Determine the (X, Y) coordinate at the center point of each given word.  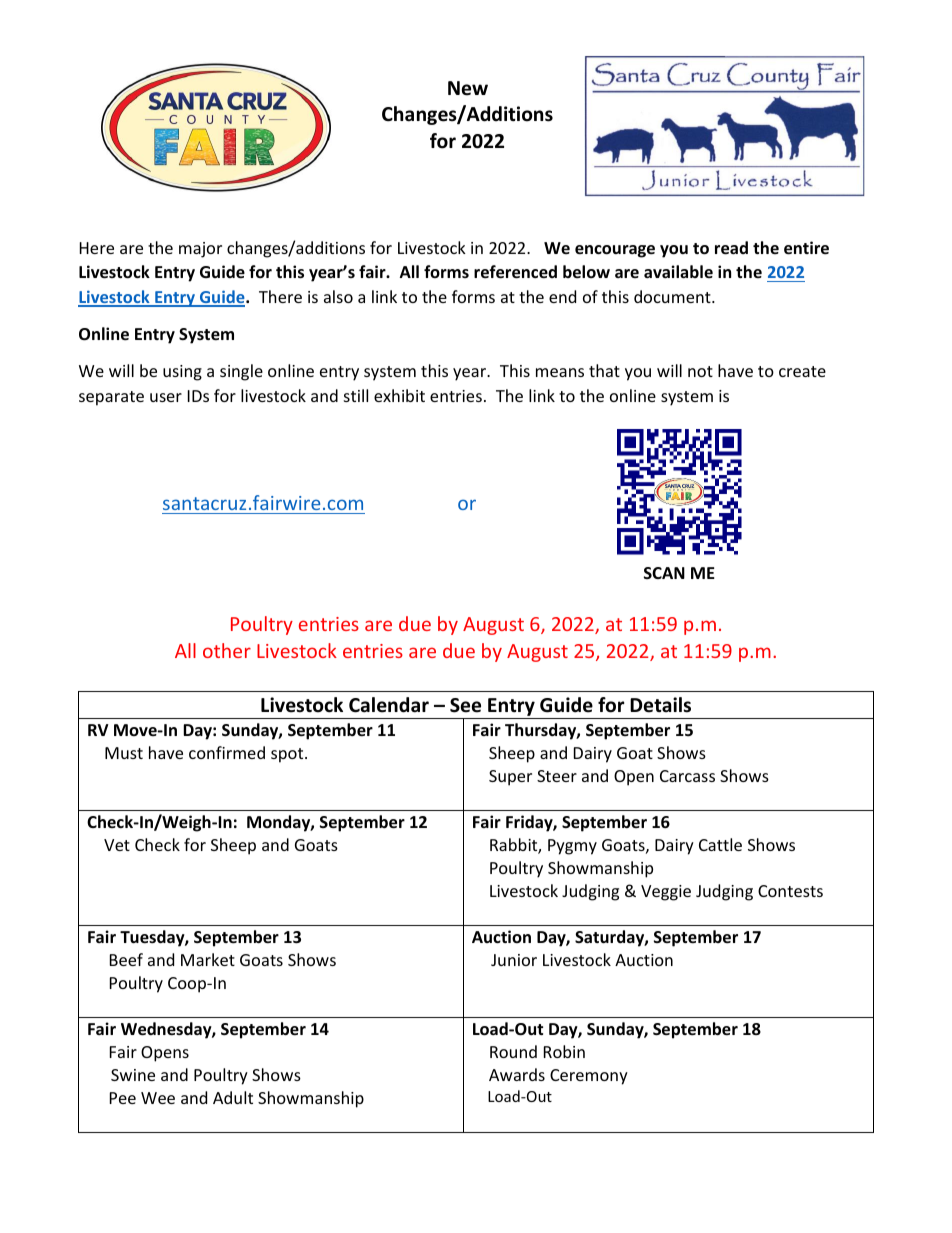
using (182, 373)
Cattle (720, 844)
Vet (117, 845)
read (731, 248)
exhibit (399, 395)
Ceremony (589, 1077)
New (468, 88)
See (465, 705)
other (227, 650)
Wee (158, 1098)
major (200, 250)
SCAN (664, 573)
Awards (517, 1074)
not (700, 371)
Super (510, 778)
